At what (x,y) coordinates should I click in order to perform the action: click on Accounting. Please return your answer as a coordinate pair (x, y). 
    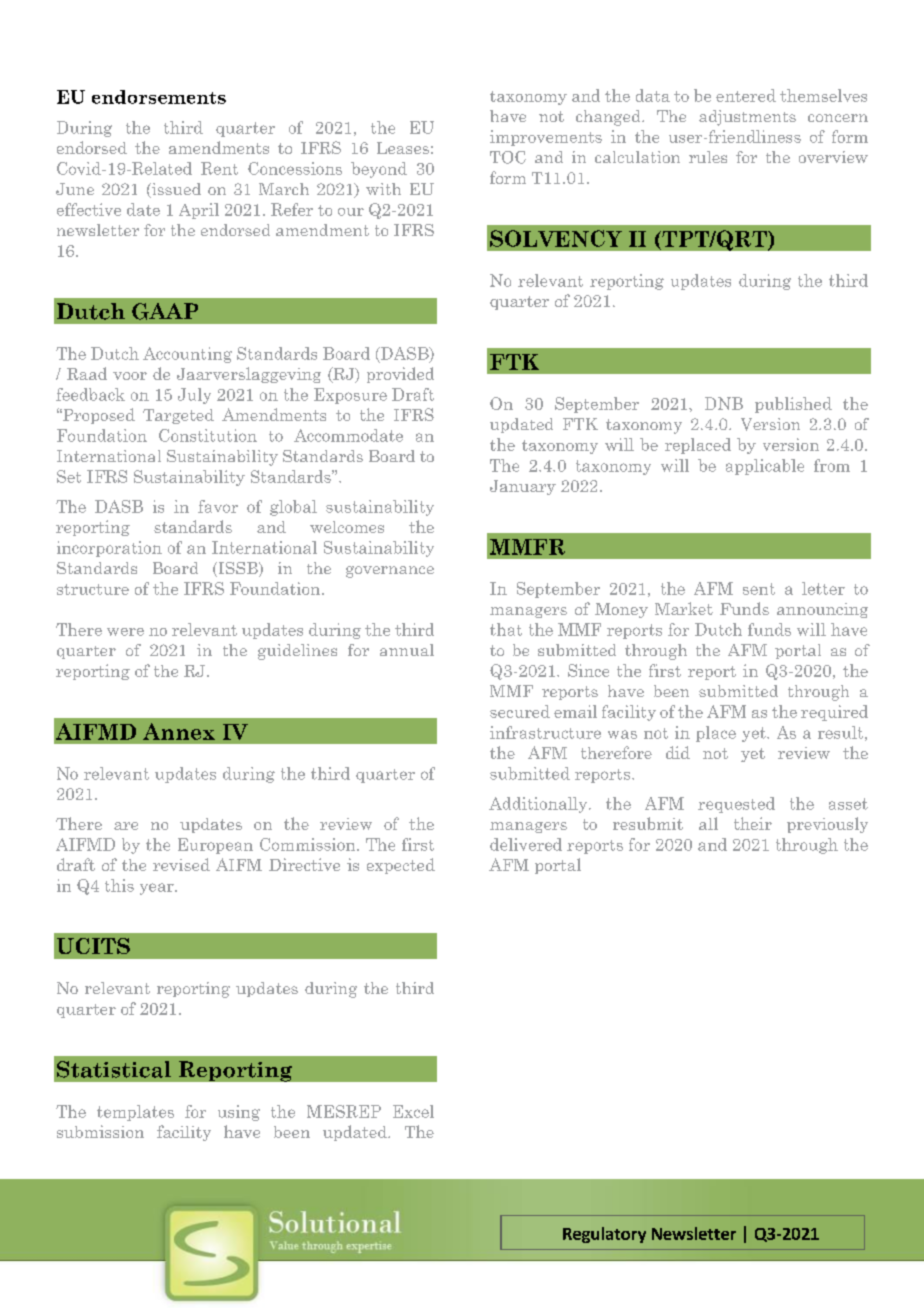
    Looking at the image, I should click on (187, 355).
